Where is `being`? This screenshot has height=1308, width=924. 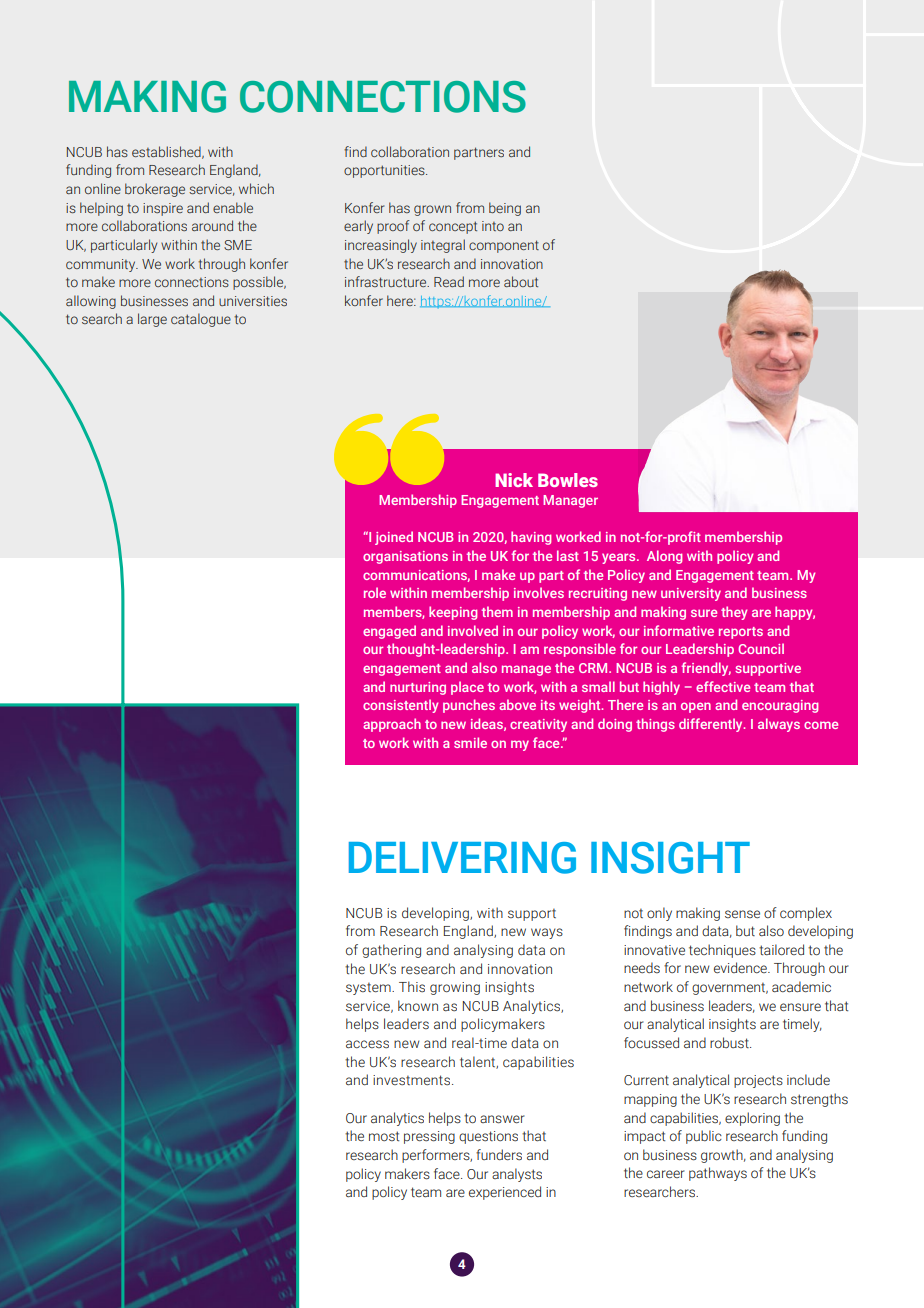
being is located at coordinates (505, 209).
